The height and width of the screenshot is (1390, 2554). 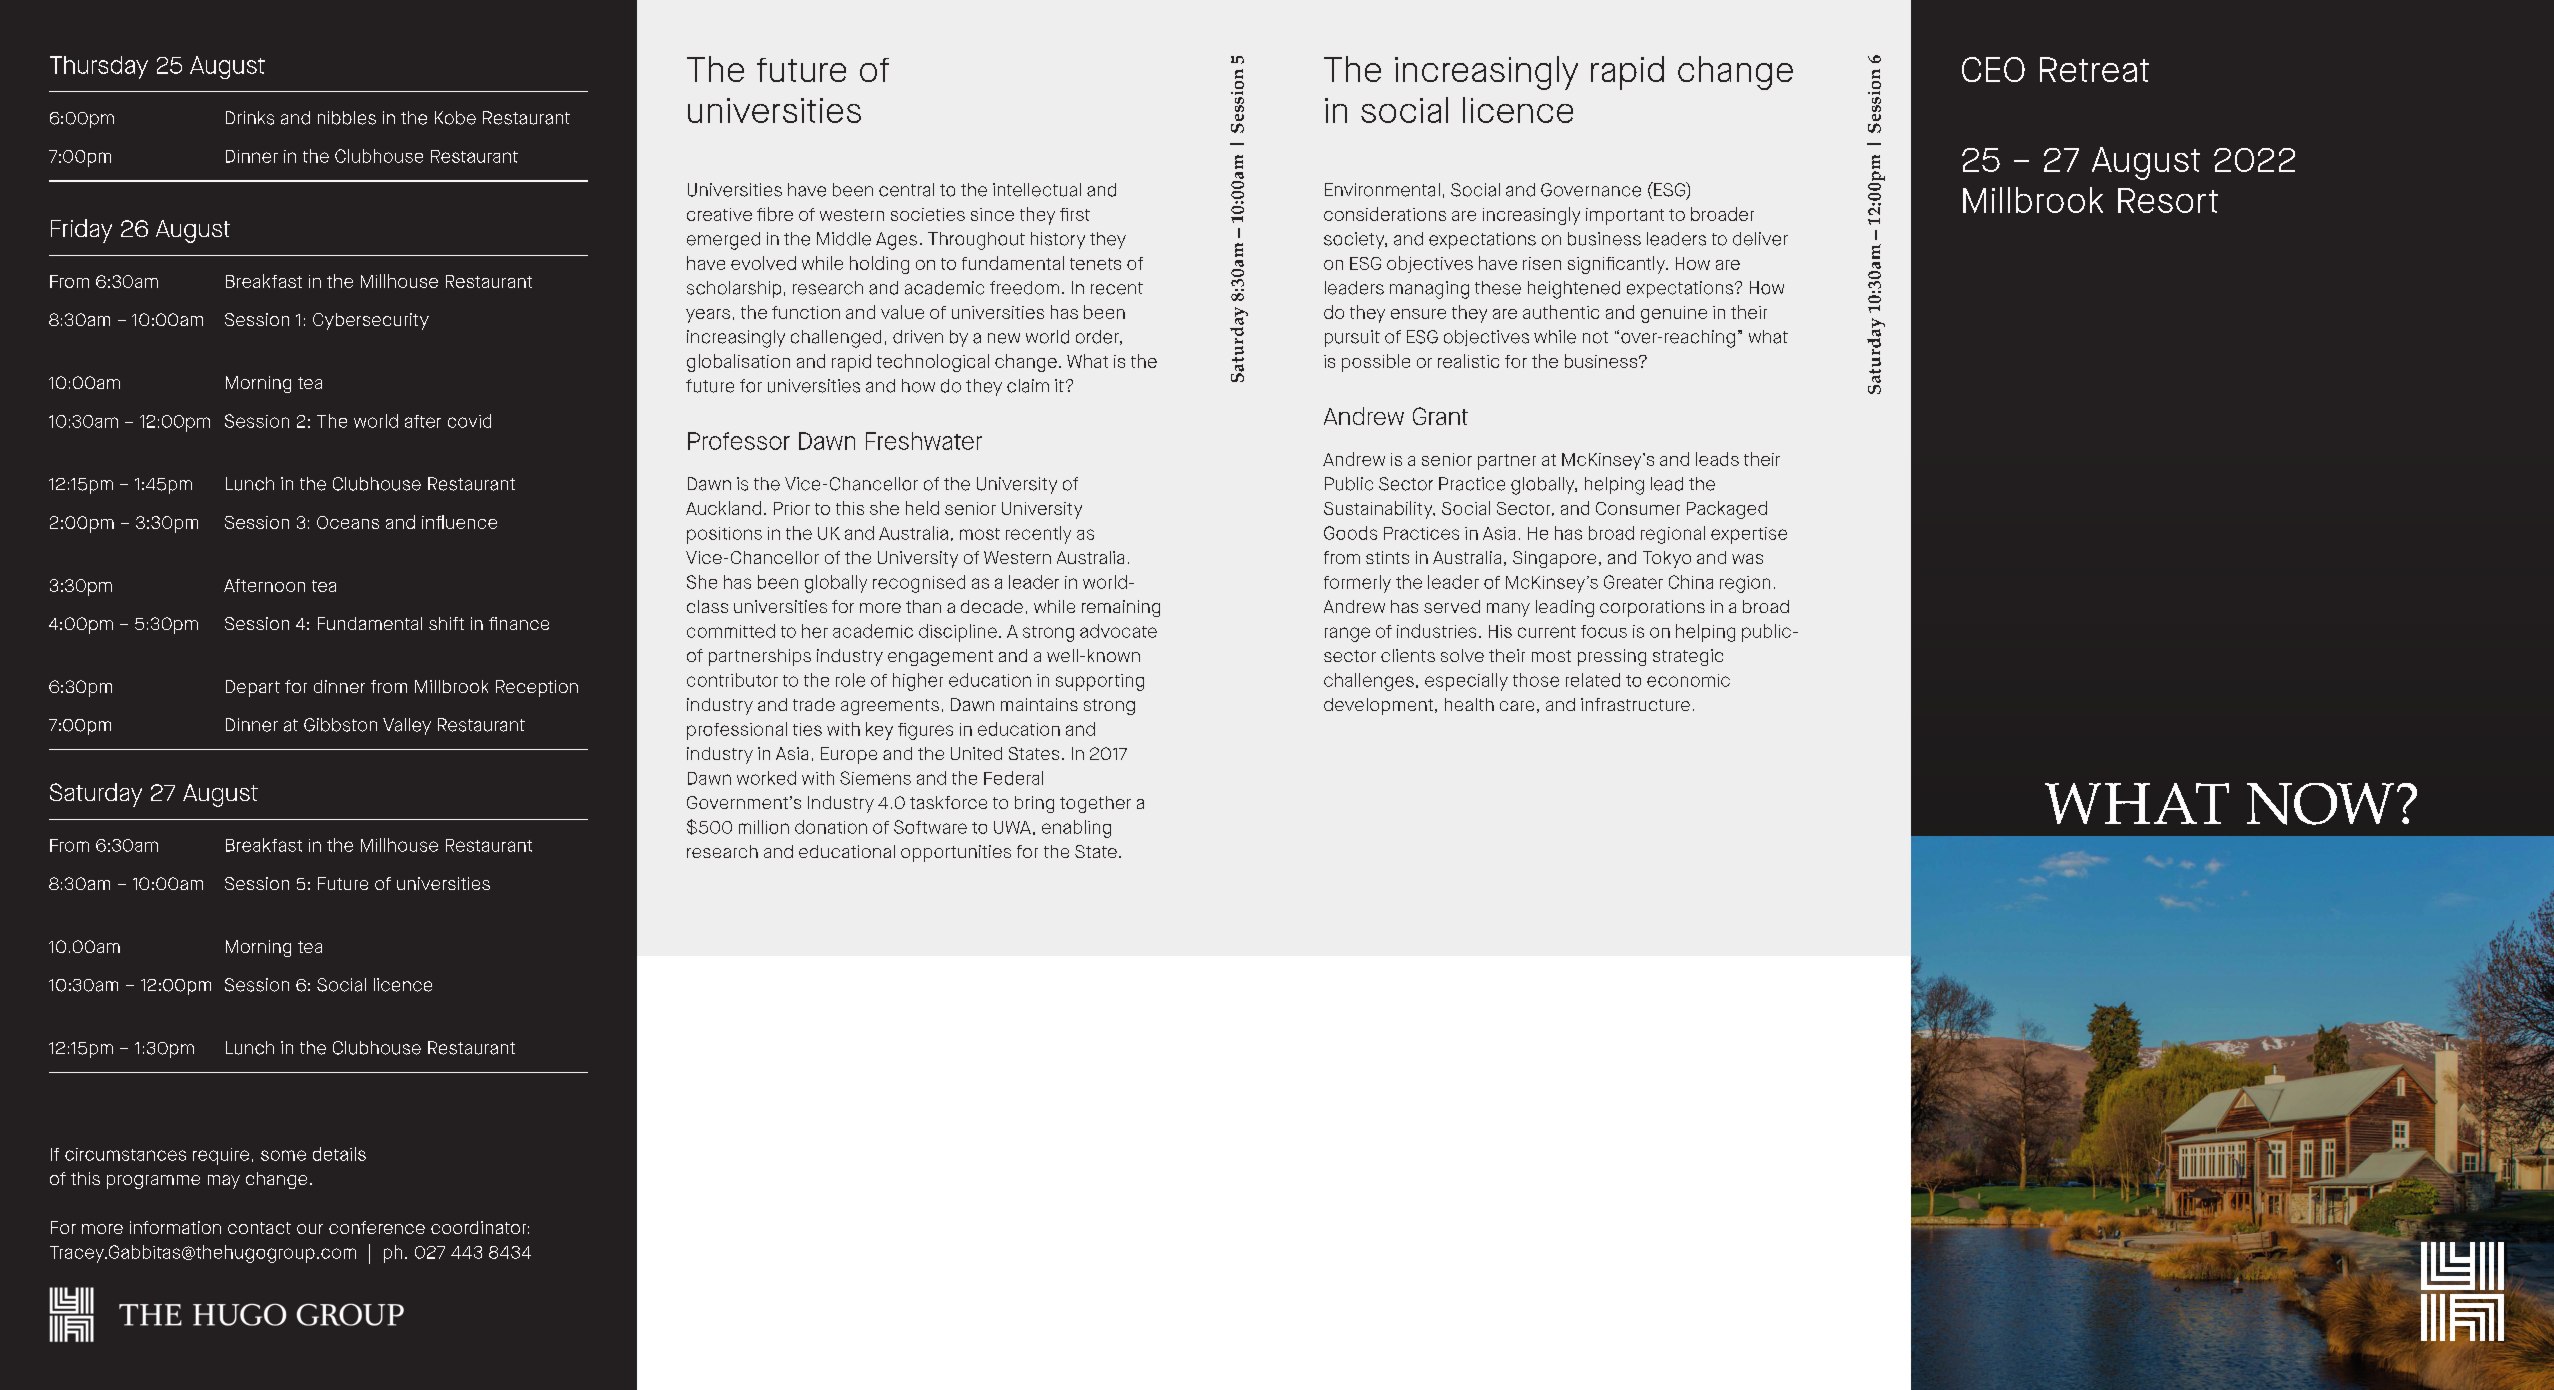 What do you see at coordinates (224, 1182) in the screenshot?
I see `may` at bounding box center [224, 1182].
